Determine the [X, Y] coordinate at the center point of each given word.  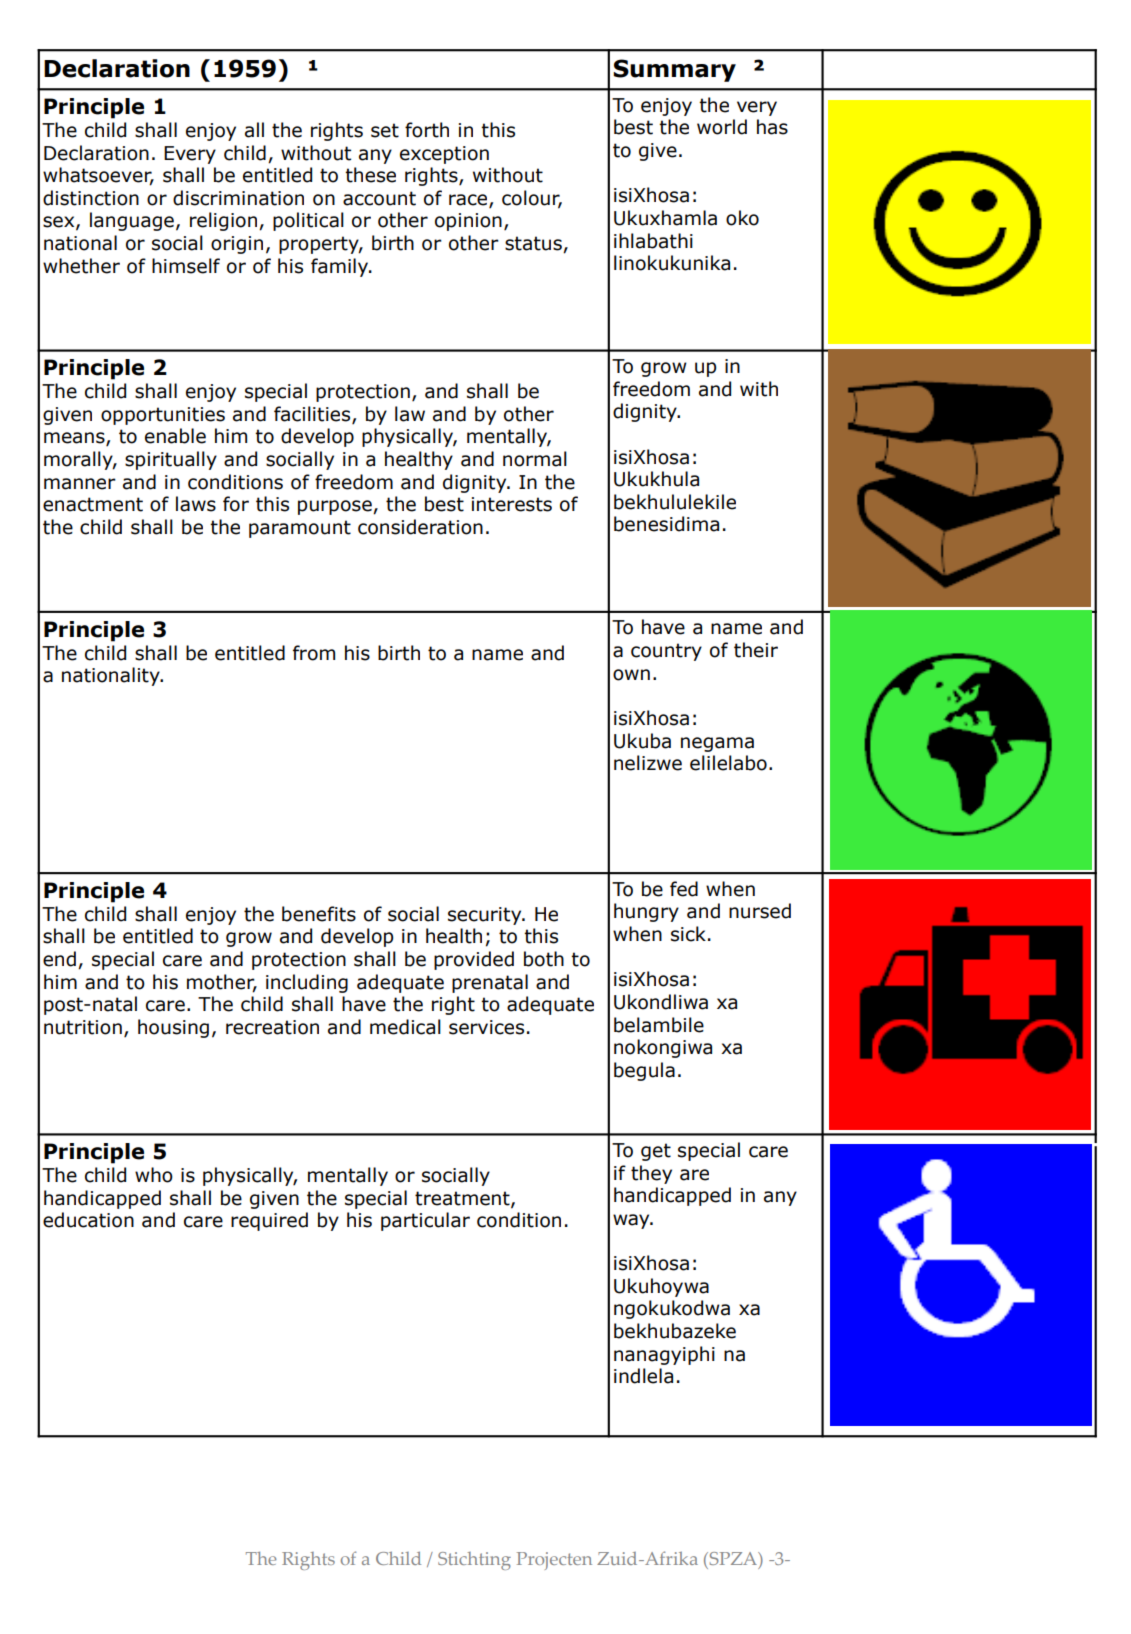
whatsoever [98, 176]
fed [684, 889]
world [722, 127]
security [486, 916]
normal [535, 459]
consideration [420, 527]
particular [425, 1221]
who [154, 1175]
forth [427, 130]
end [59, 959]
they [651, 1174]
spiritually [171, 460]
